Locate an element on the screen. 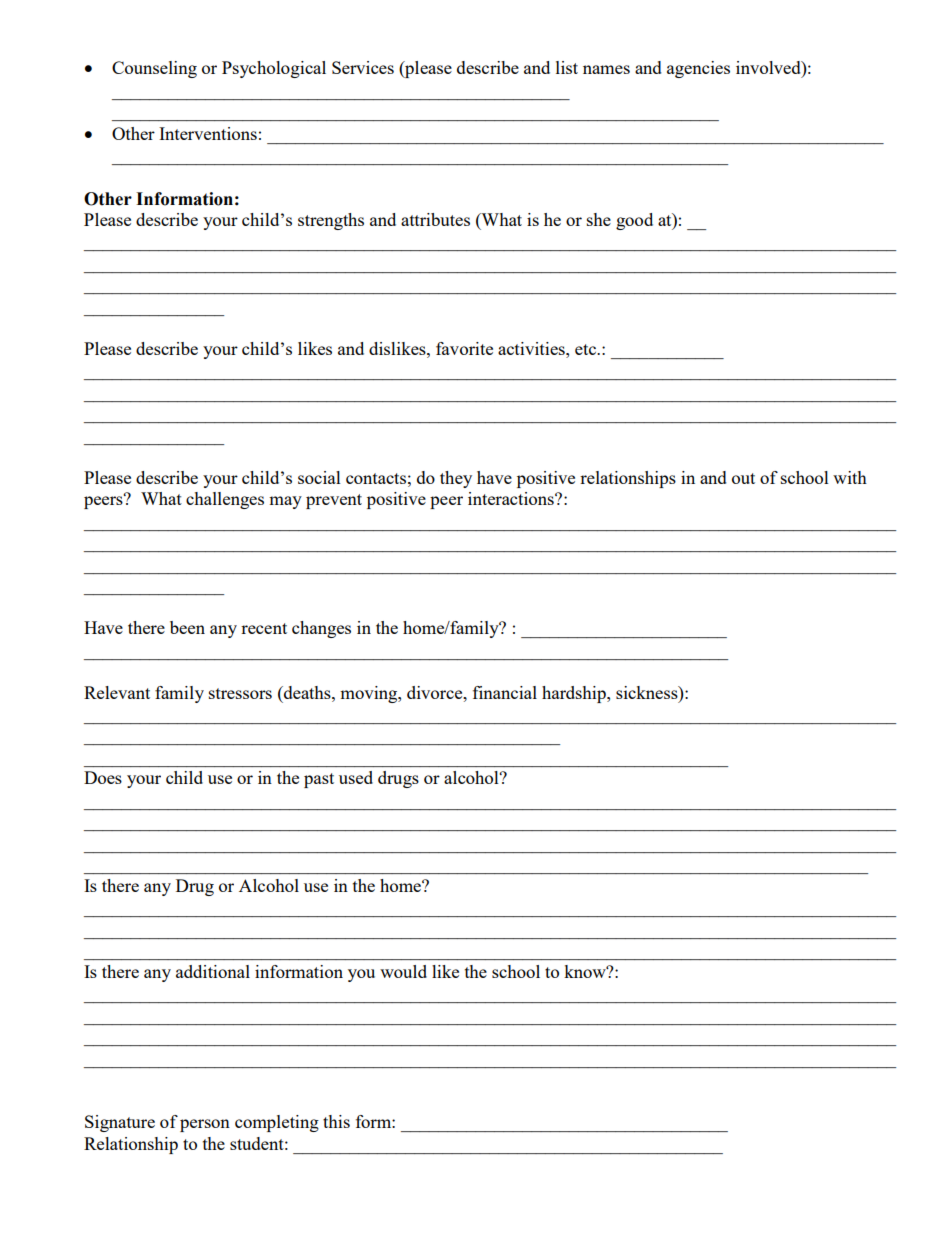 The height and width of the screenshot is (1233, 952). this is located at coordinates (336, 1121).
